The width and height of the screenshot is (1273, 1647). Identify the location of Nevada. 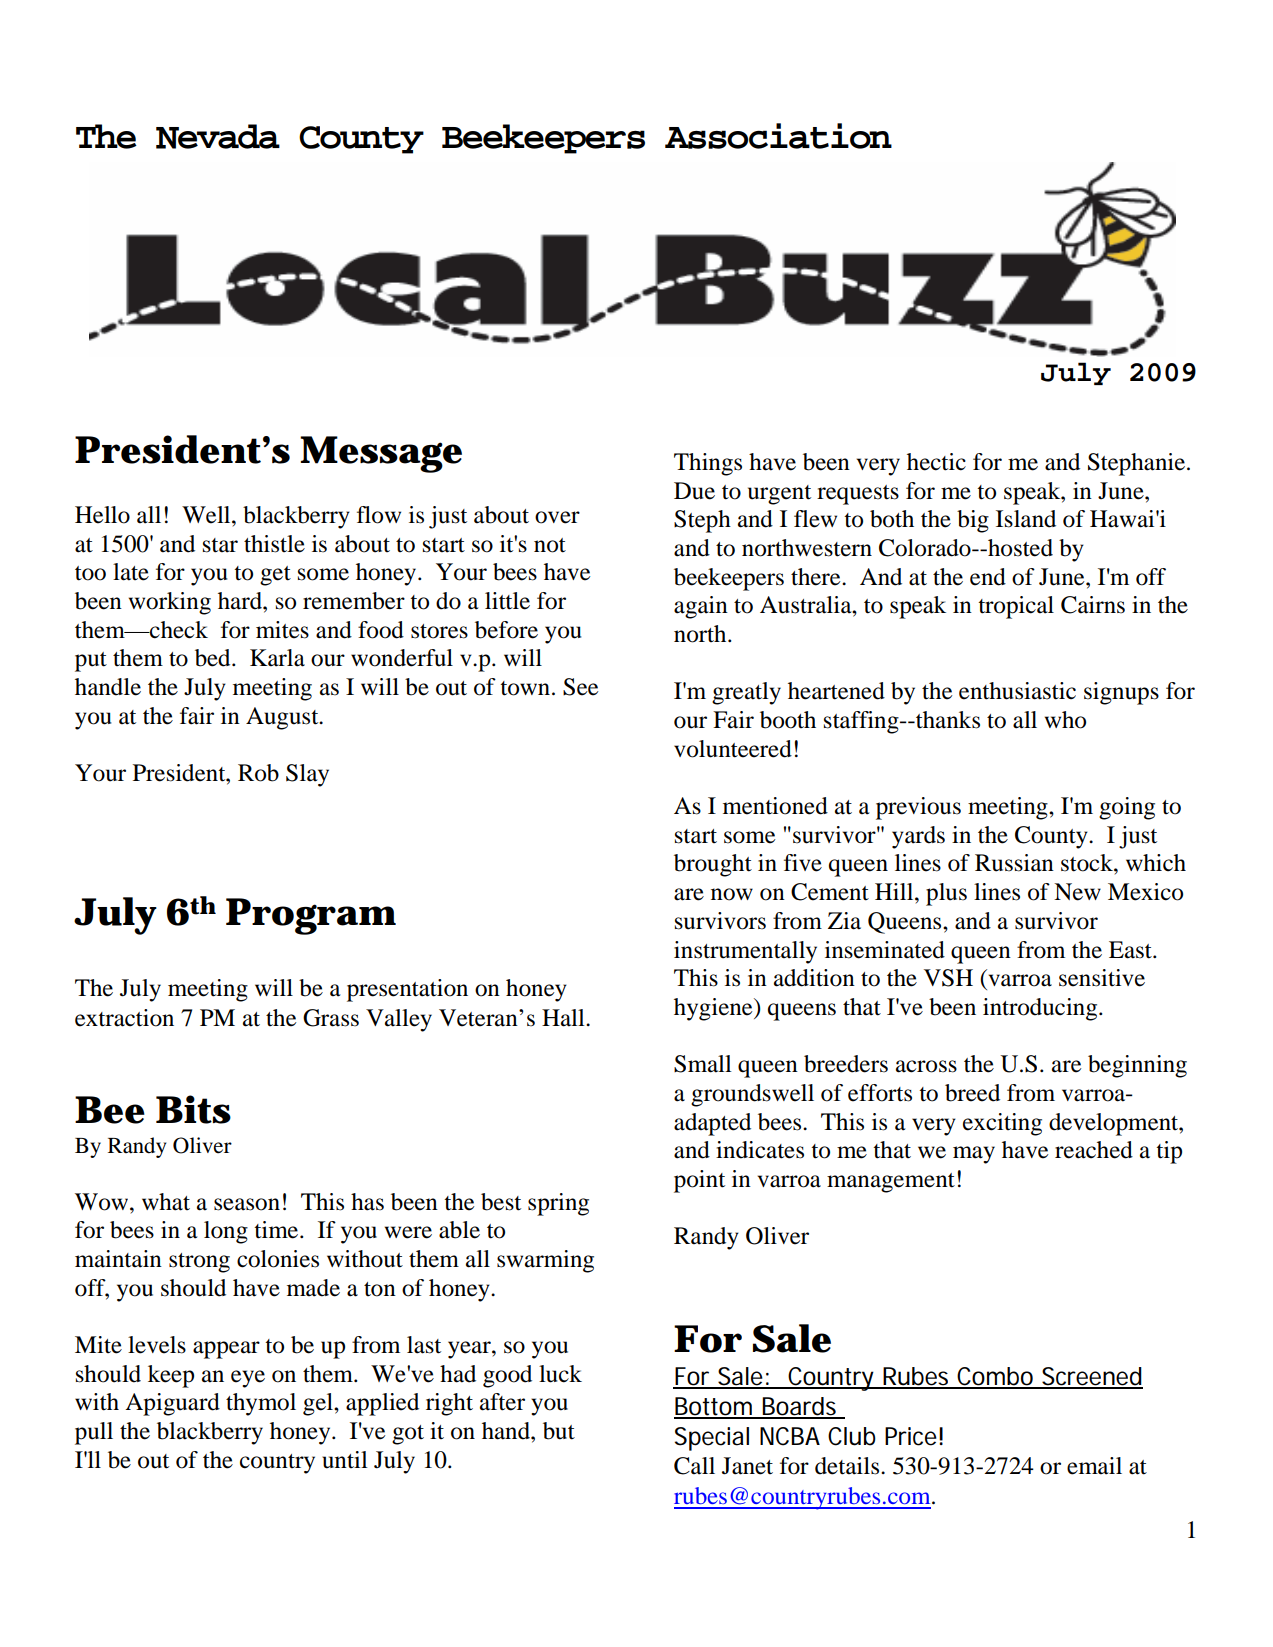
(218, 136).
